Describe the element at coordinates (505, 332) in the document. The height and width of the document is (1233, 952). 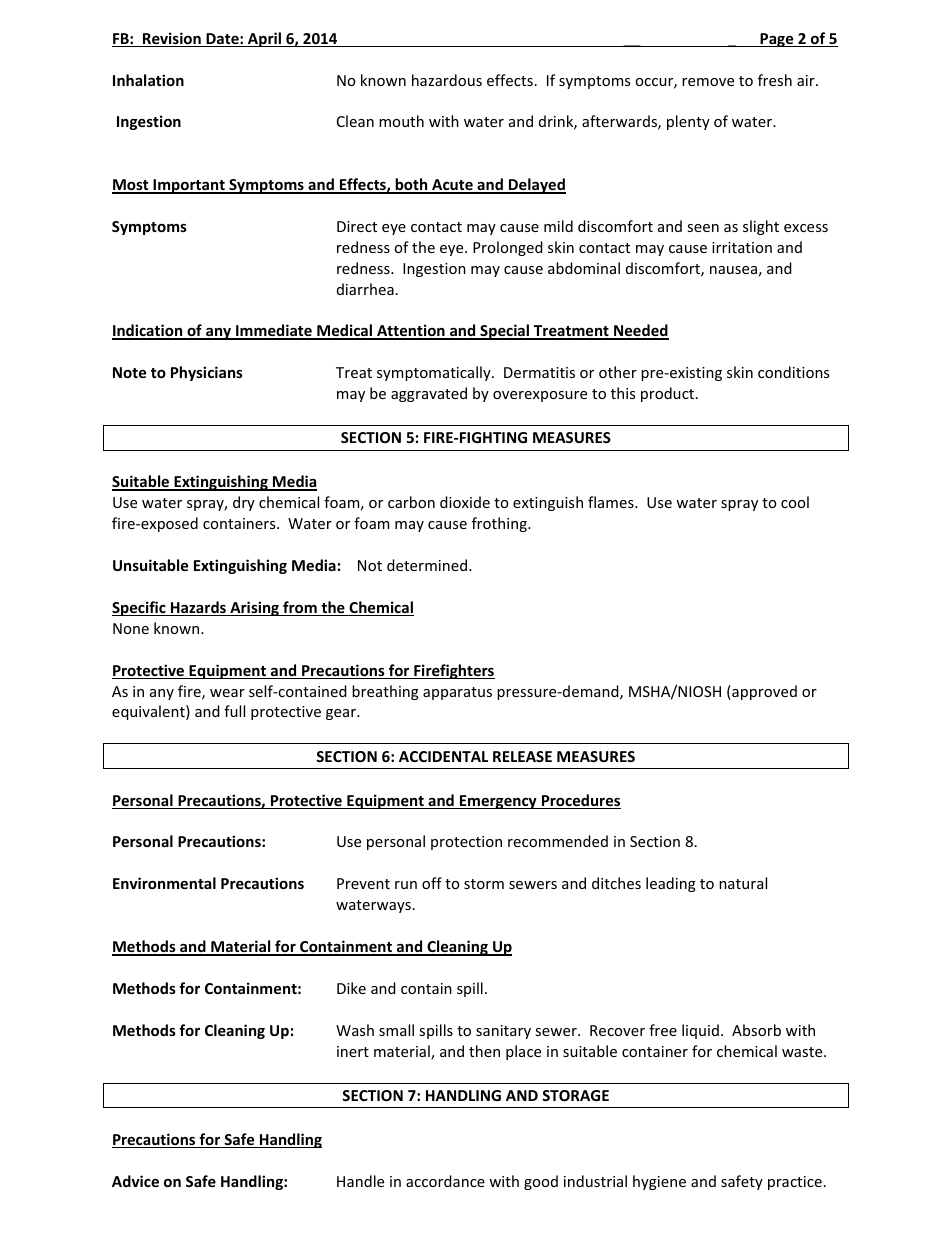
I see `Special` at that location.
